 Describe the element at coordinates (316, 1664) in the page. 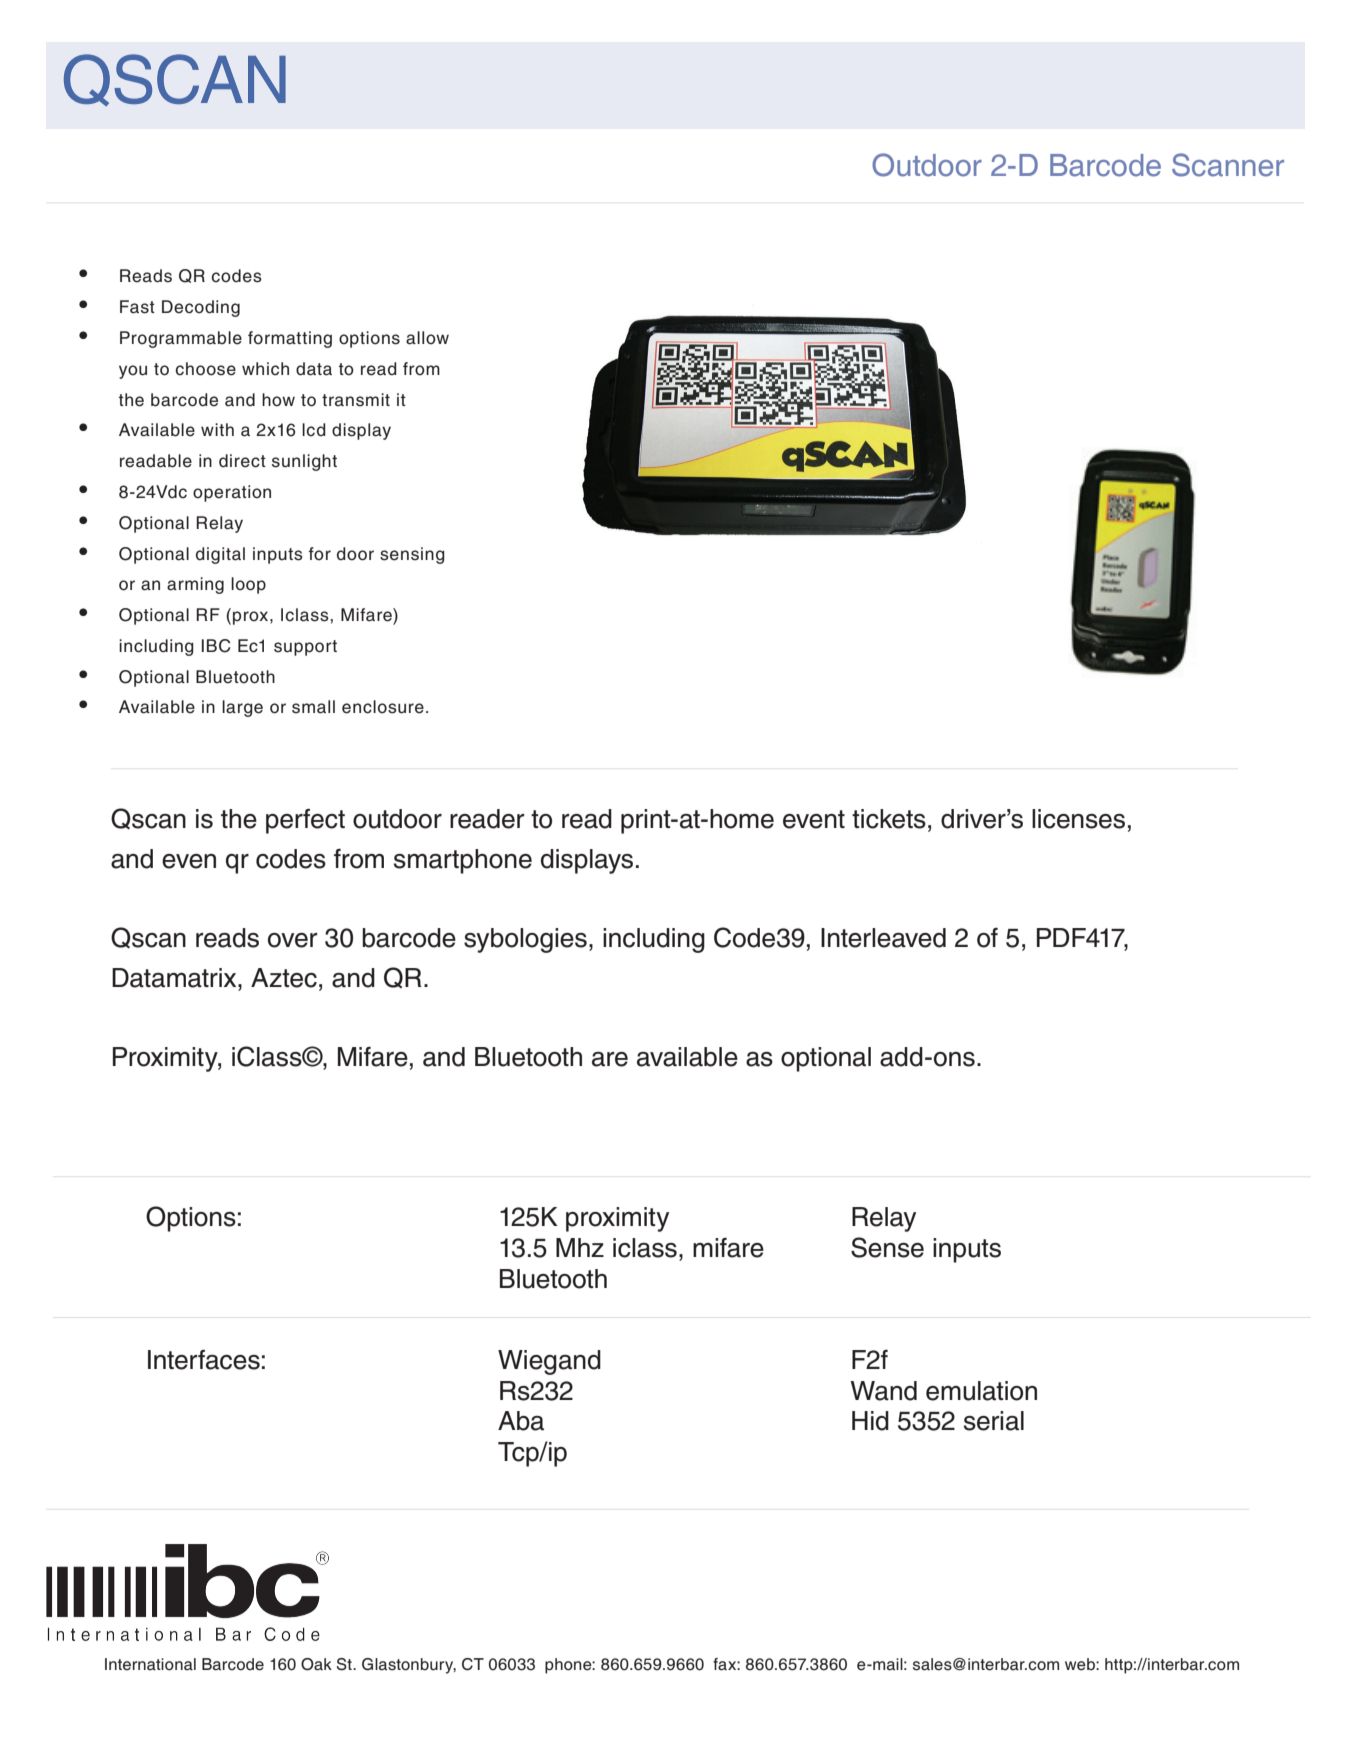

I see `Oak` at that location.
